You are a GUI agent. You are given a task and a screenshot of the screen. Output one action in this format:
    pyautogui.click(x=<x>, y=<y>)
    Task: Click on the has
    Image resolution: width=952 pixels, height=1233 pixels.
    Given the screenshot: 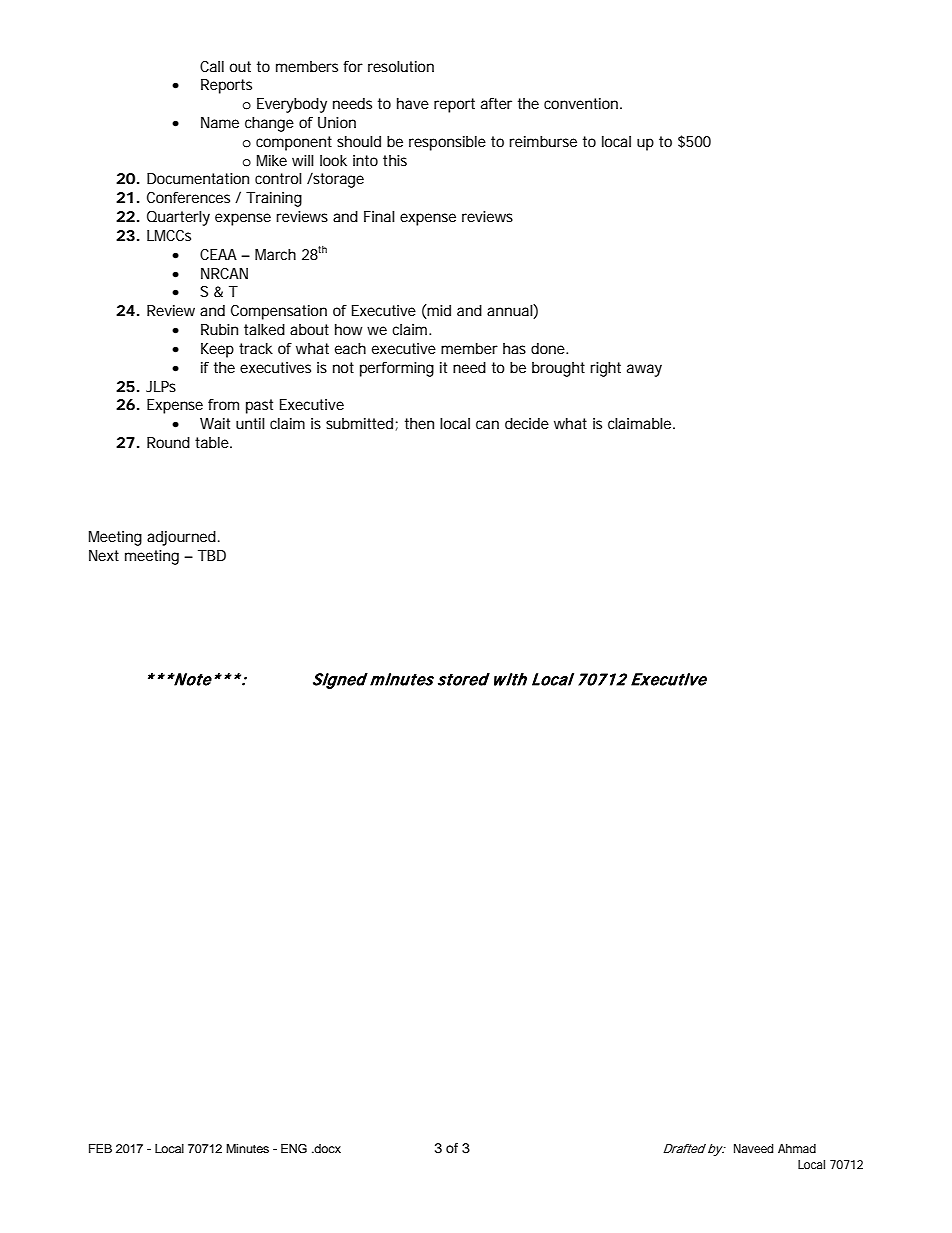 What is the action you would take?
    pyautogui.click(x=514, y=348)
